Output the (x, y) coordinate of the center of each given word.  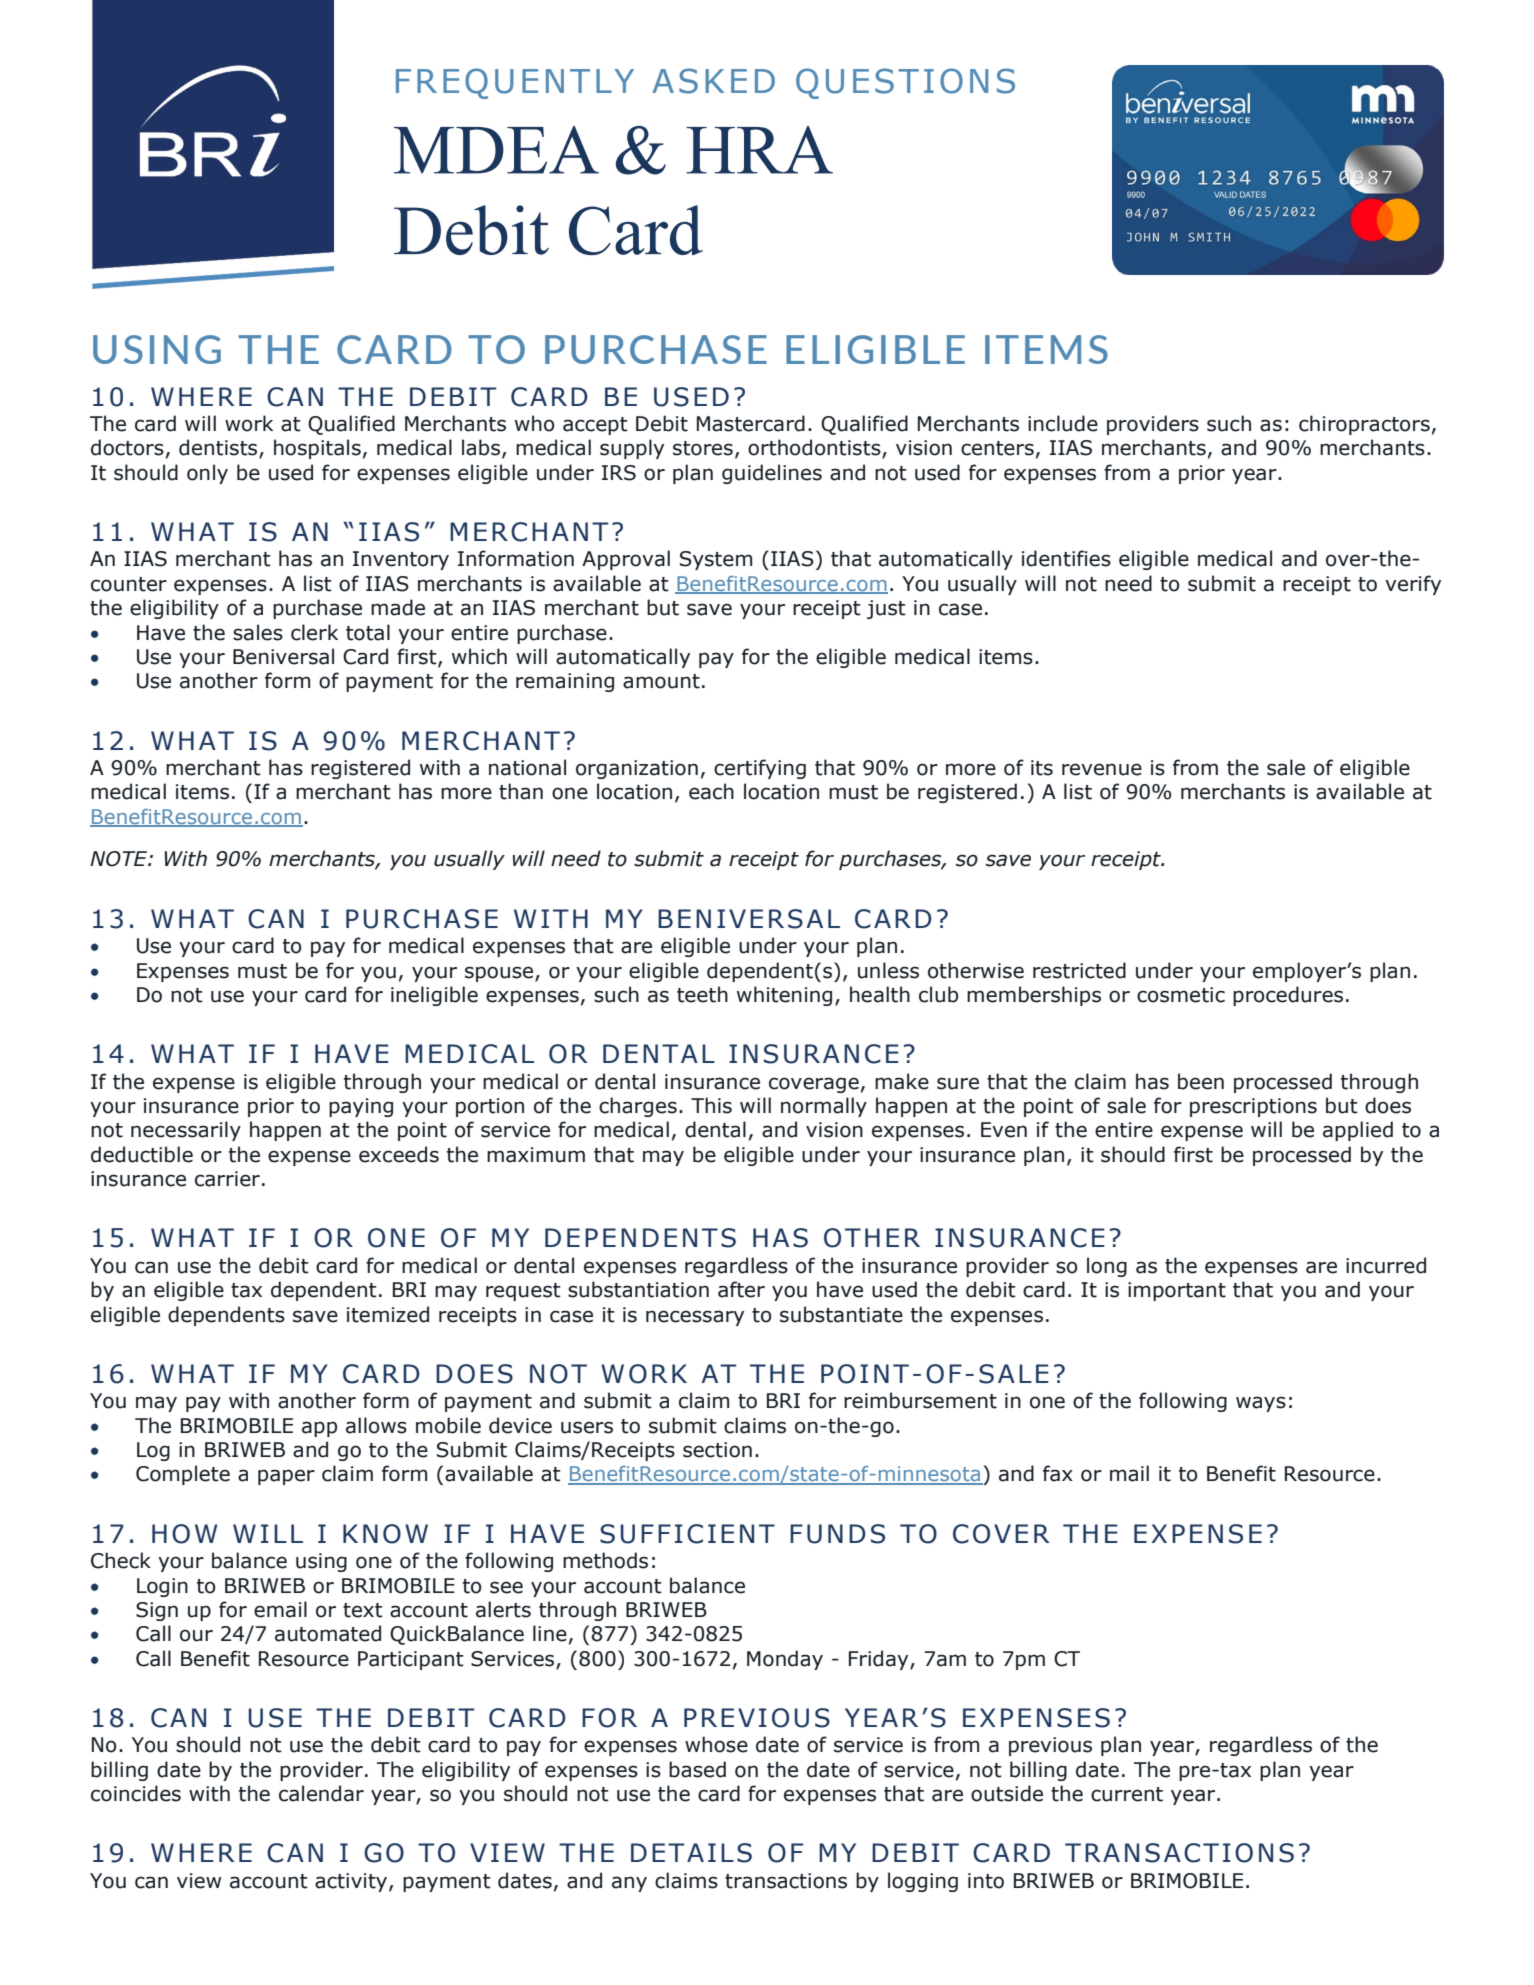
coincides (136, 1793)
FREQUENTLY (515, 83)
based (697, 1769)
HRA (759, 150)
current (1127, 1794)
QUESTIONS (905, 83)
